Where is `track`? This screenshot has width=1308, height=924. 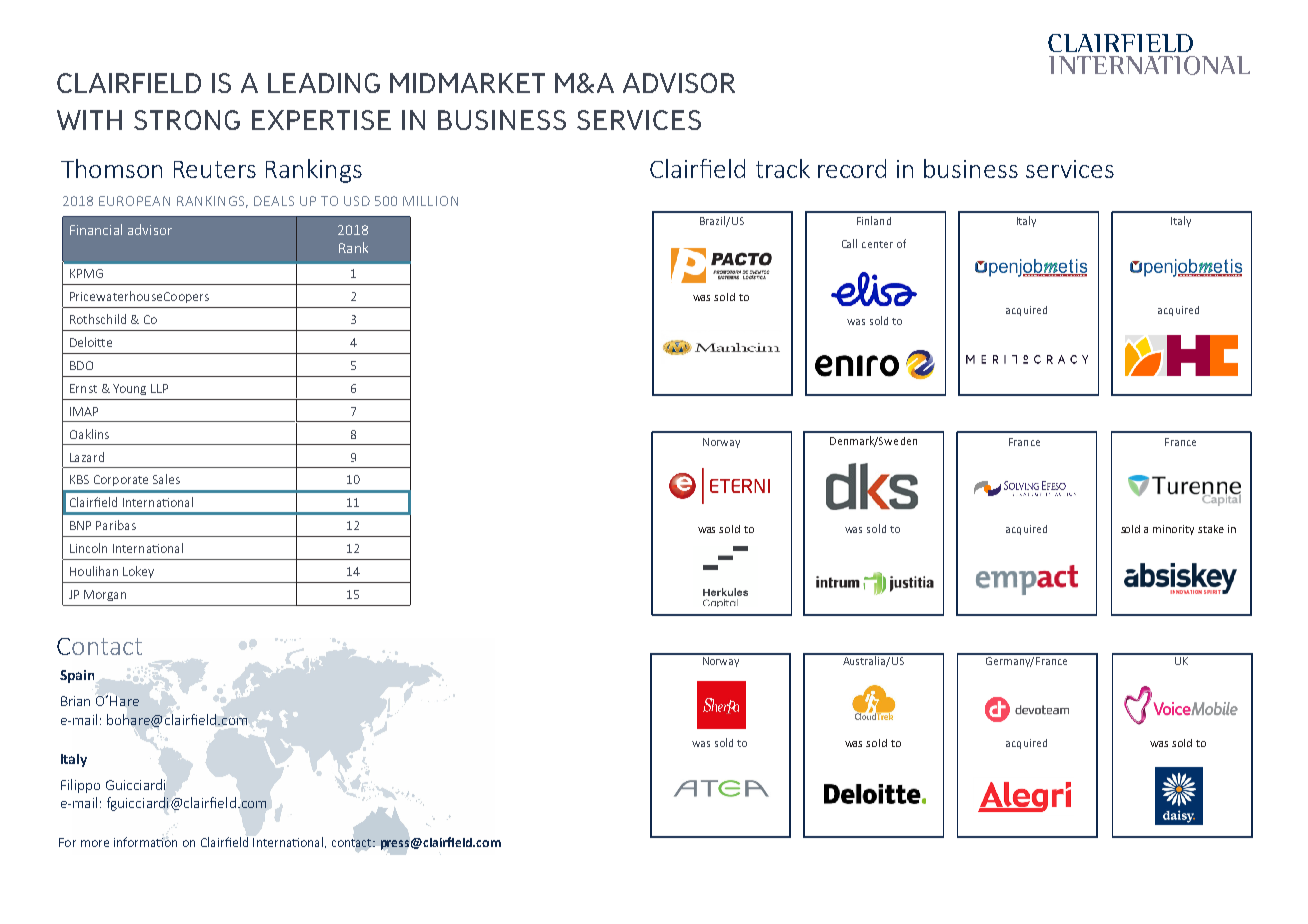
track is located at coordinates (783, 168).
